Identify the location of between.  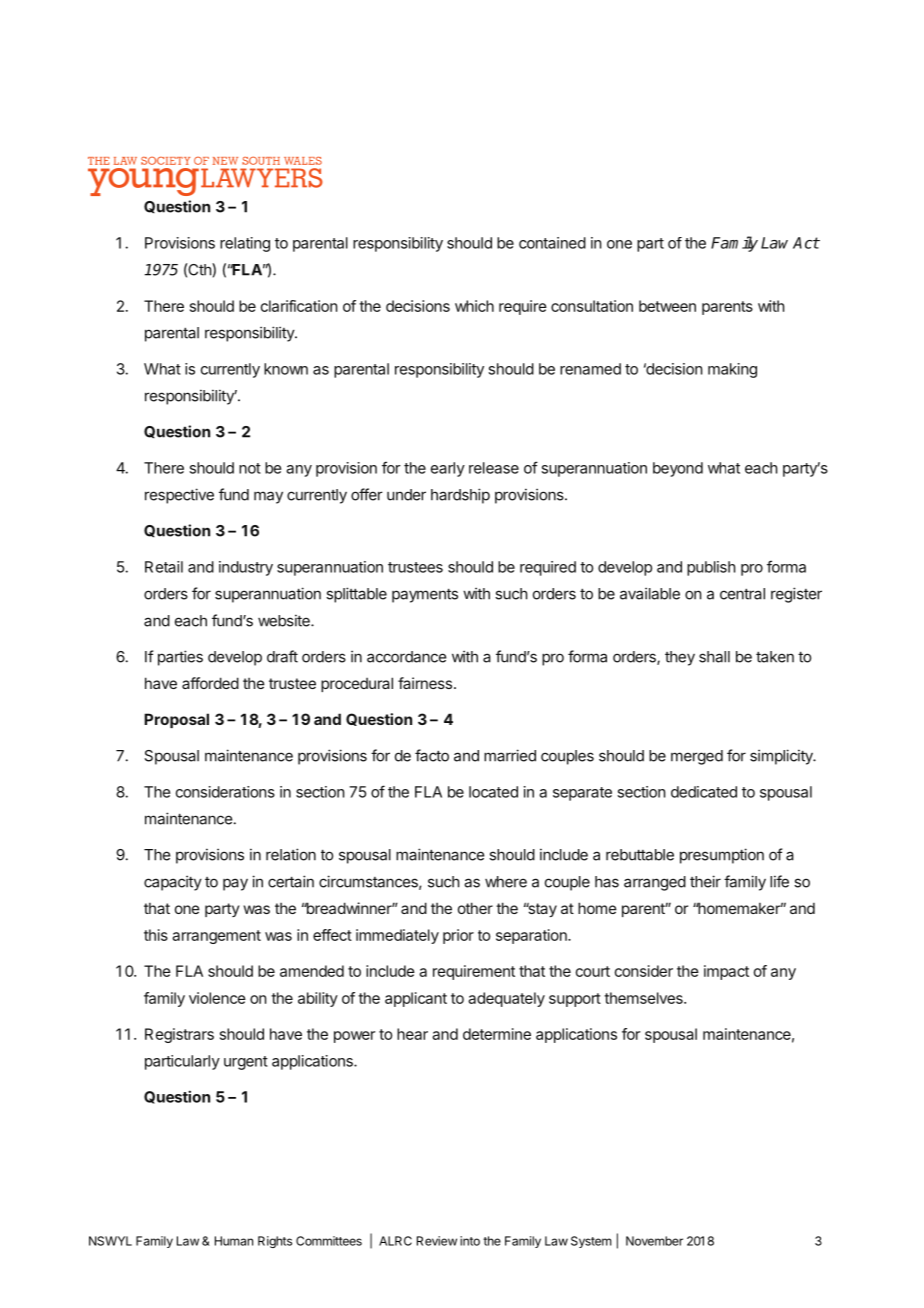
(667, 306).
